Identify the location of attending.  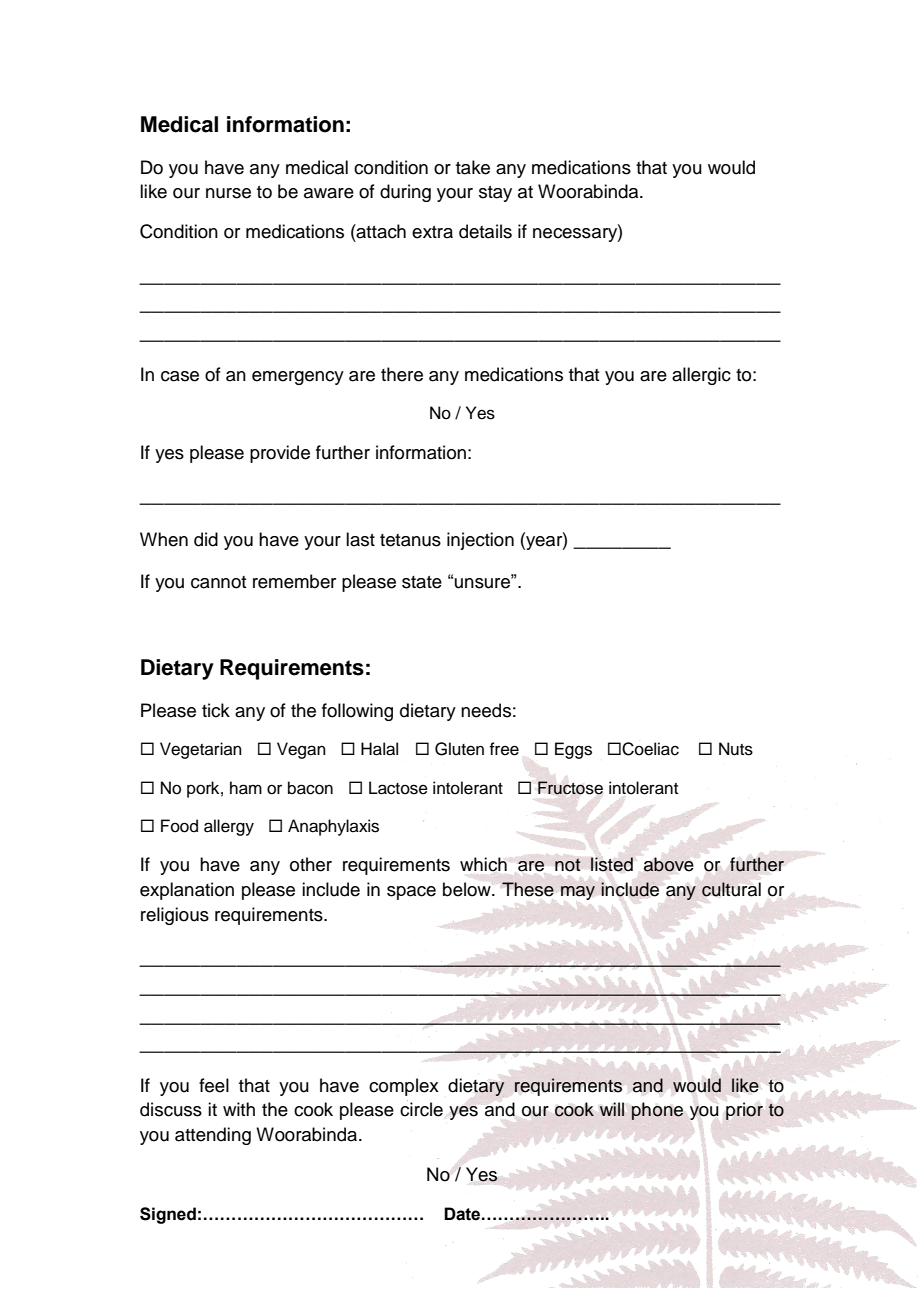
(213, 1136).
